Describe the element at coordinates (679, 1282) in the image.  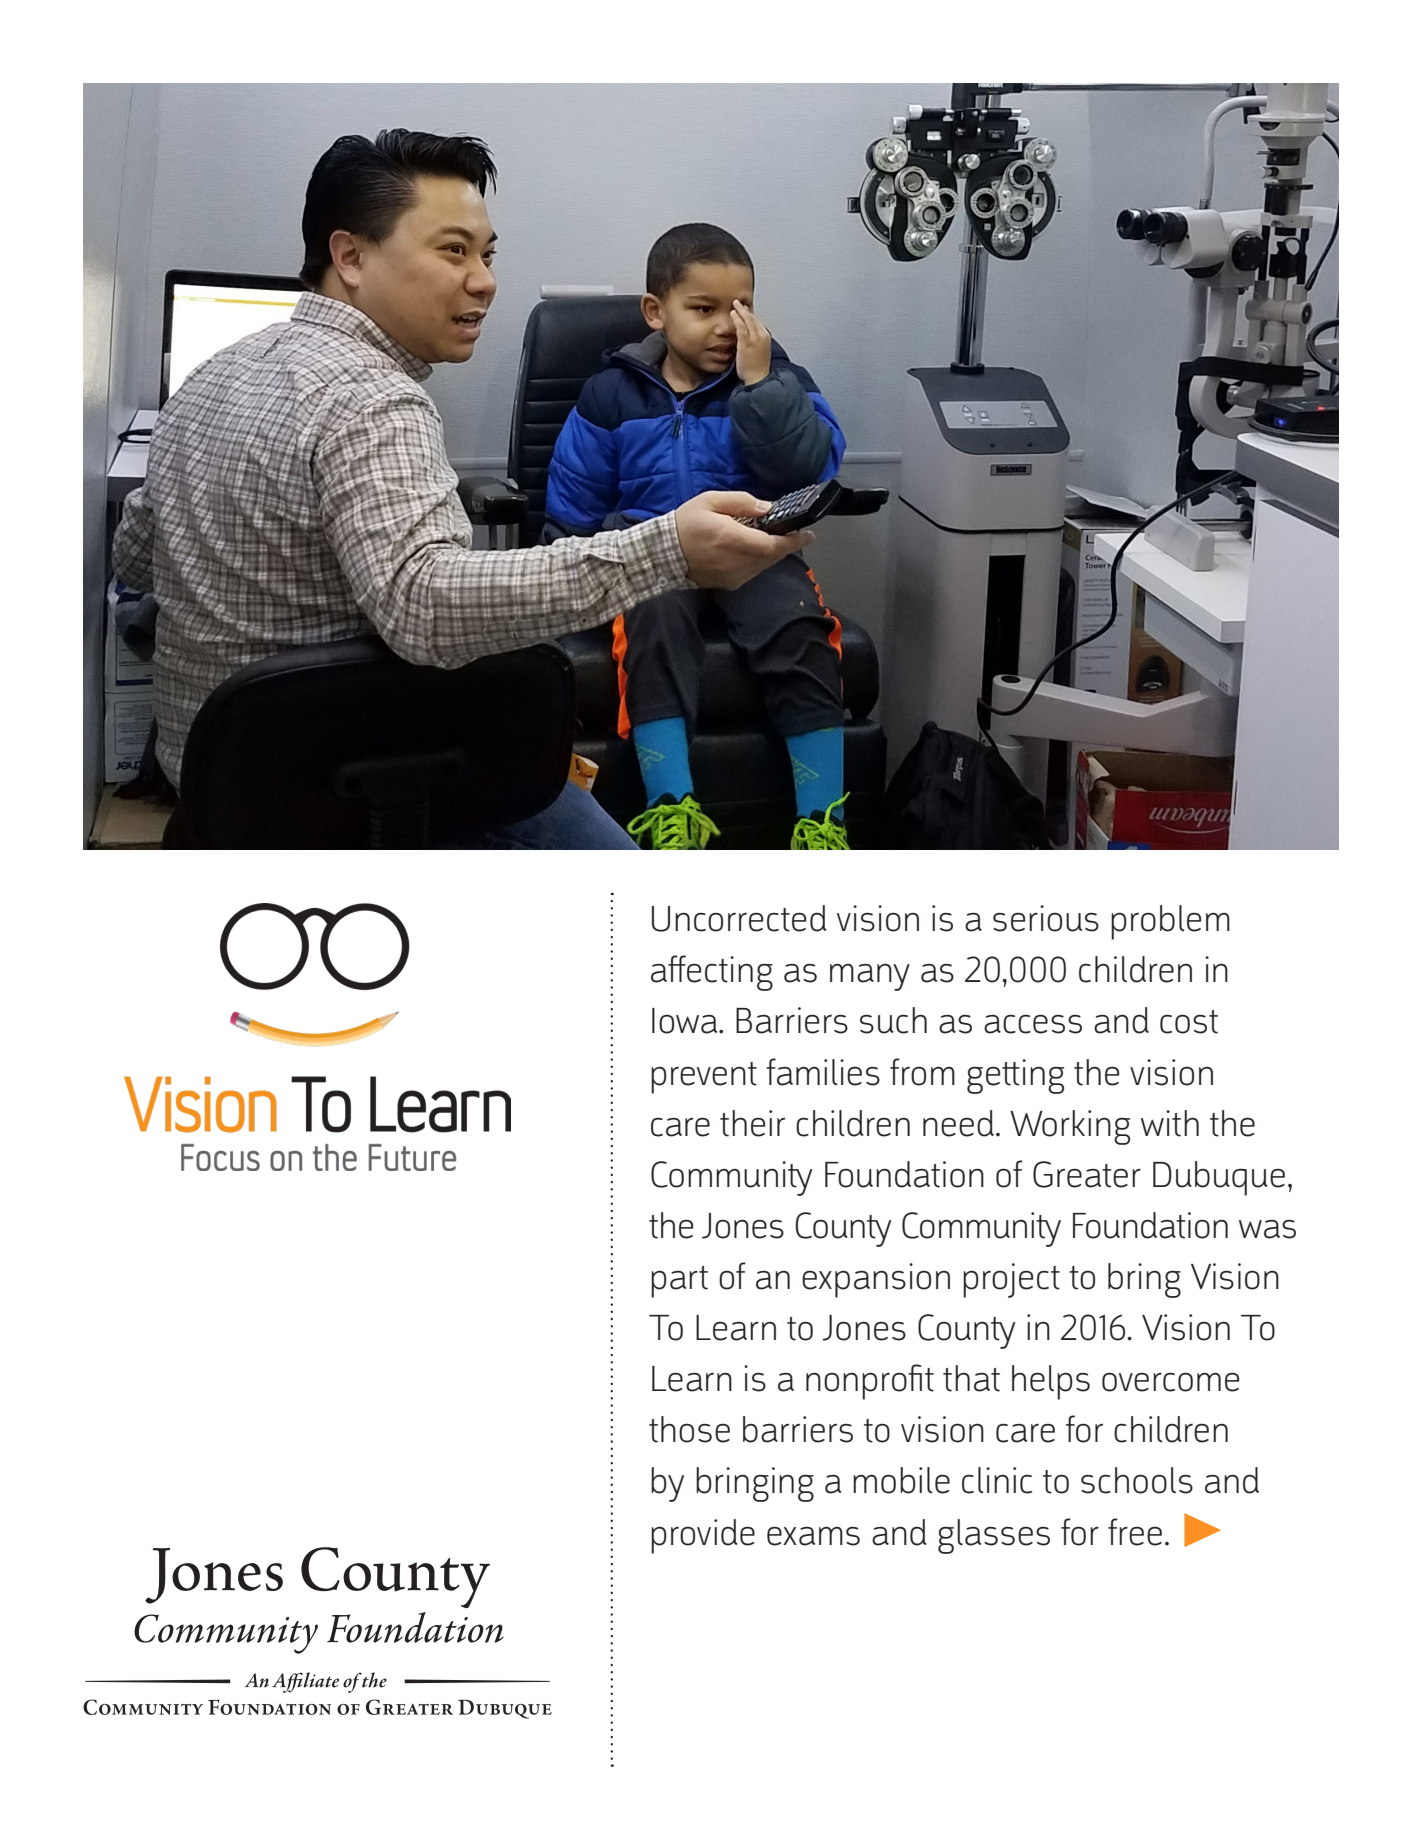
I see `part` at that location.
